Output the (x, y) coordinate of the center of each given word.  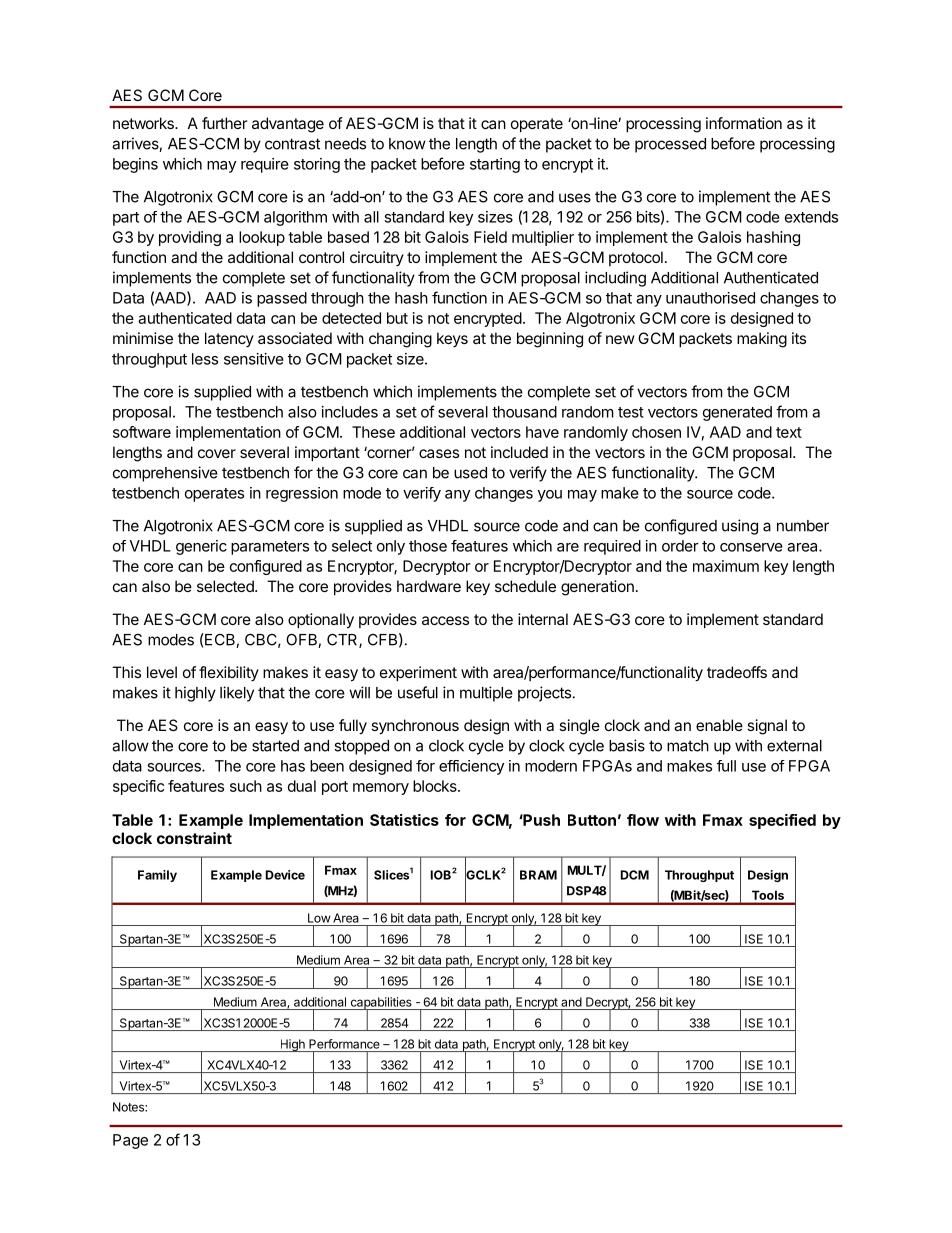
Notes (129, 1107)
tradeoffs (737, 672)
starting (495, 165)
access (445, 620)
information (744, 123)
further (225, 123)
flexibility (229, 673)
